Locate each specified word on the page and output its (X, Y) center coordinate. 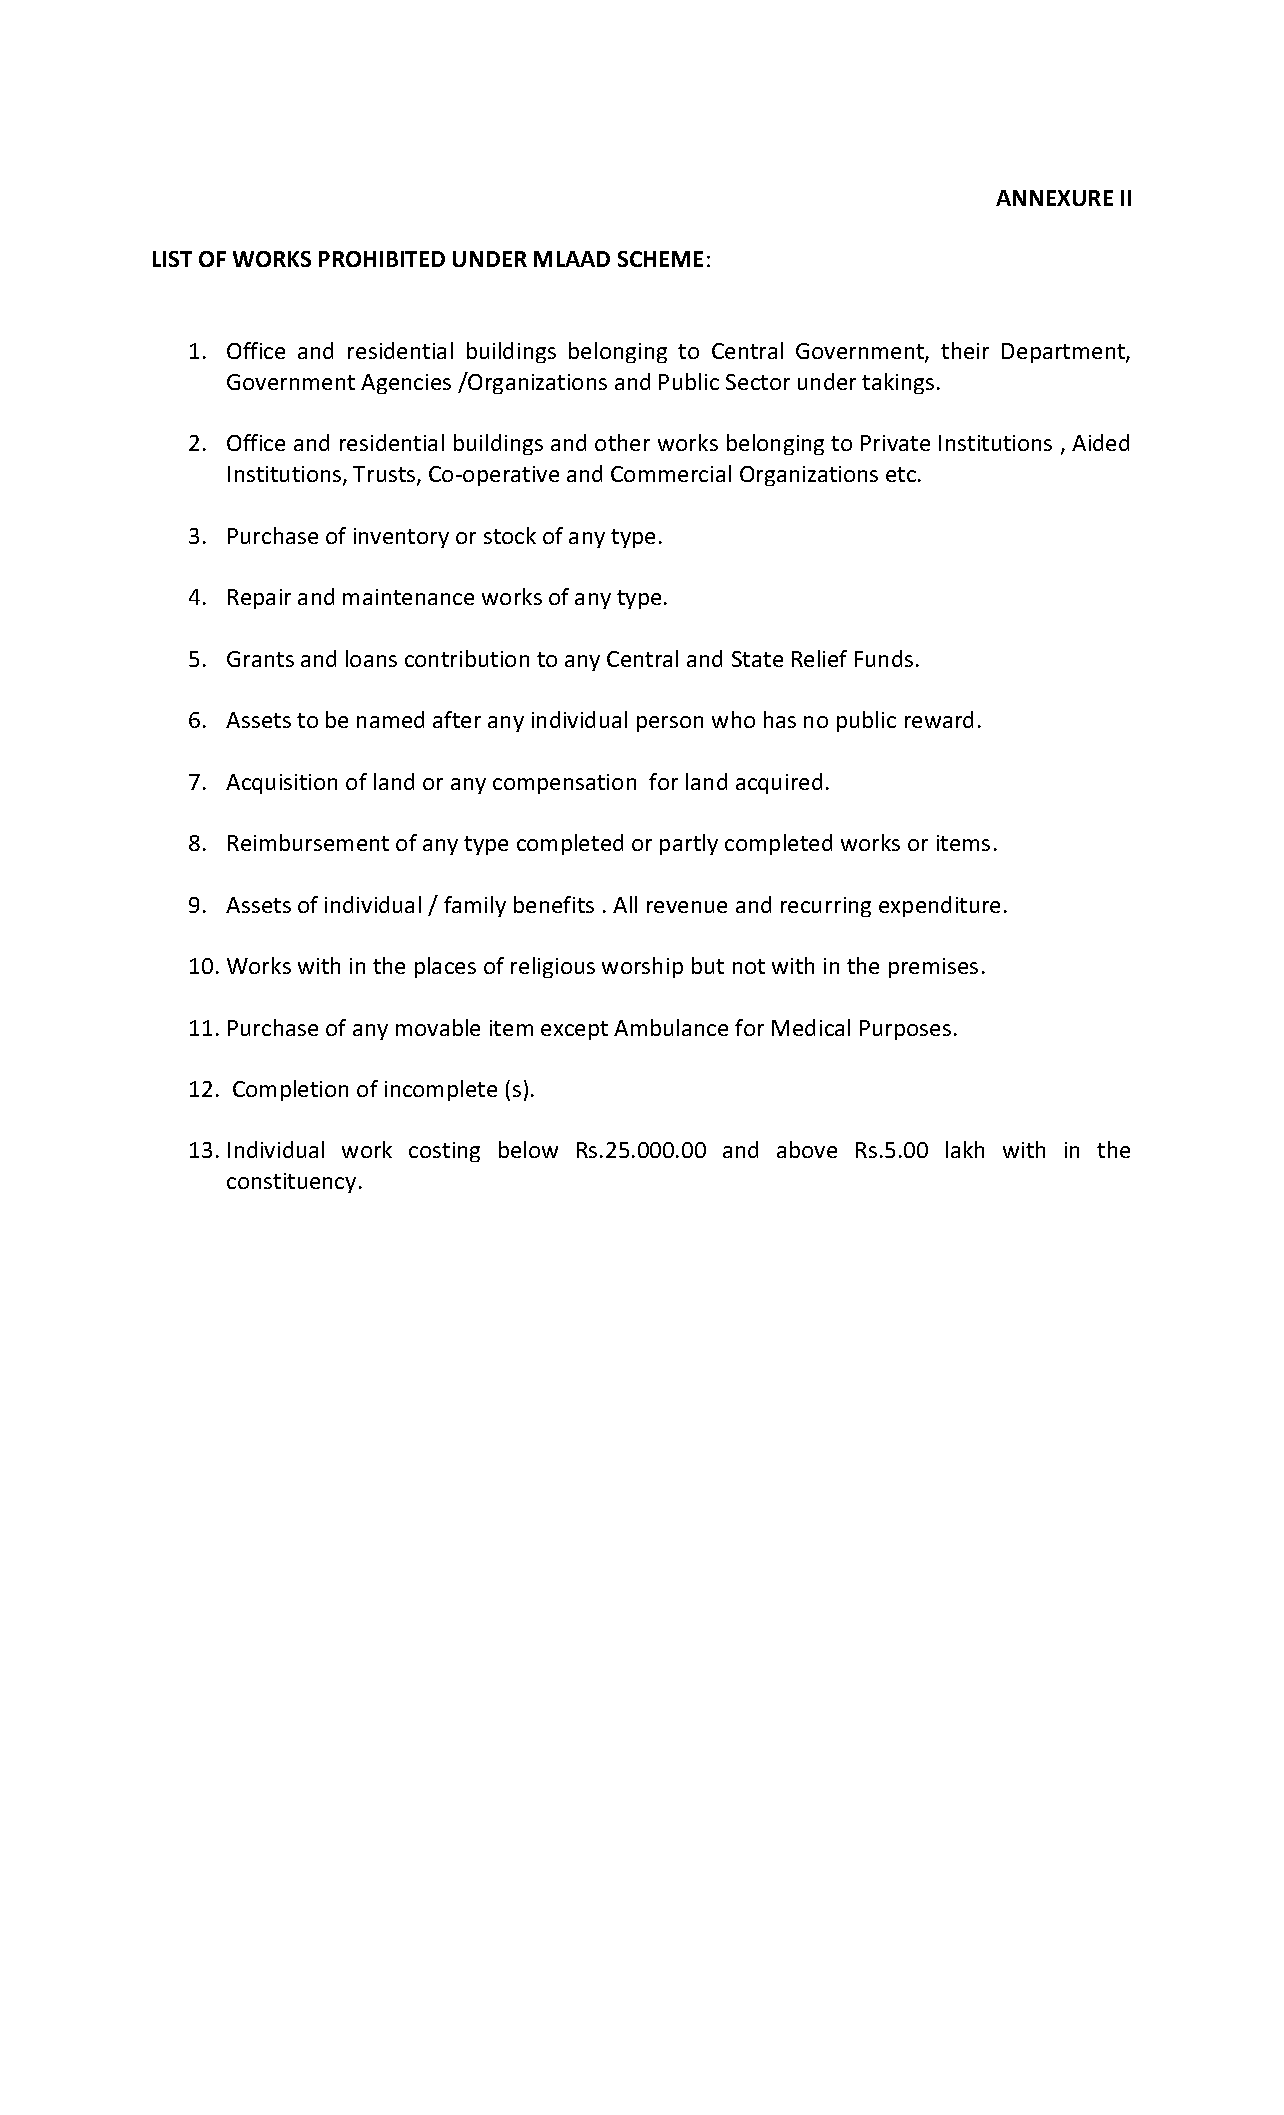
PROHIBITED (382, 259)
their (965, 350)
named (390, 719)
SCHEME (660, 259)
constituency (291, 1183)
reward (939, 719)
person (670, 724)
